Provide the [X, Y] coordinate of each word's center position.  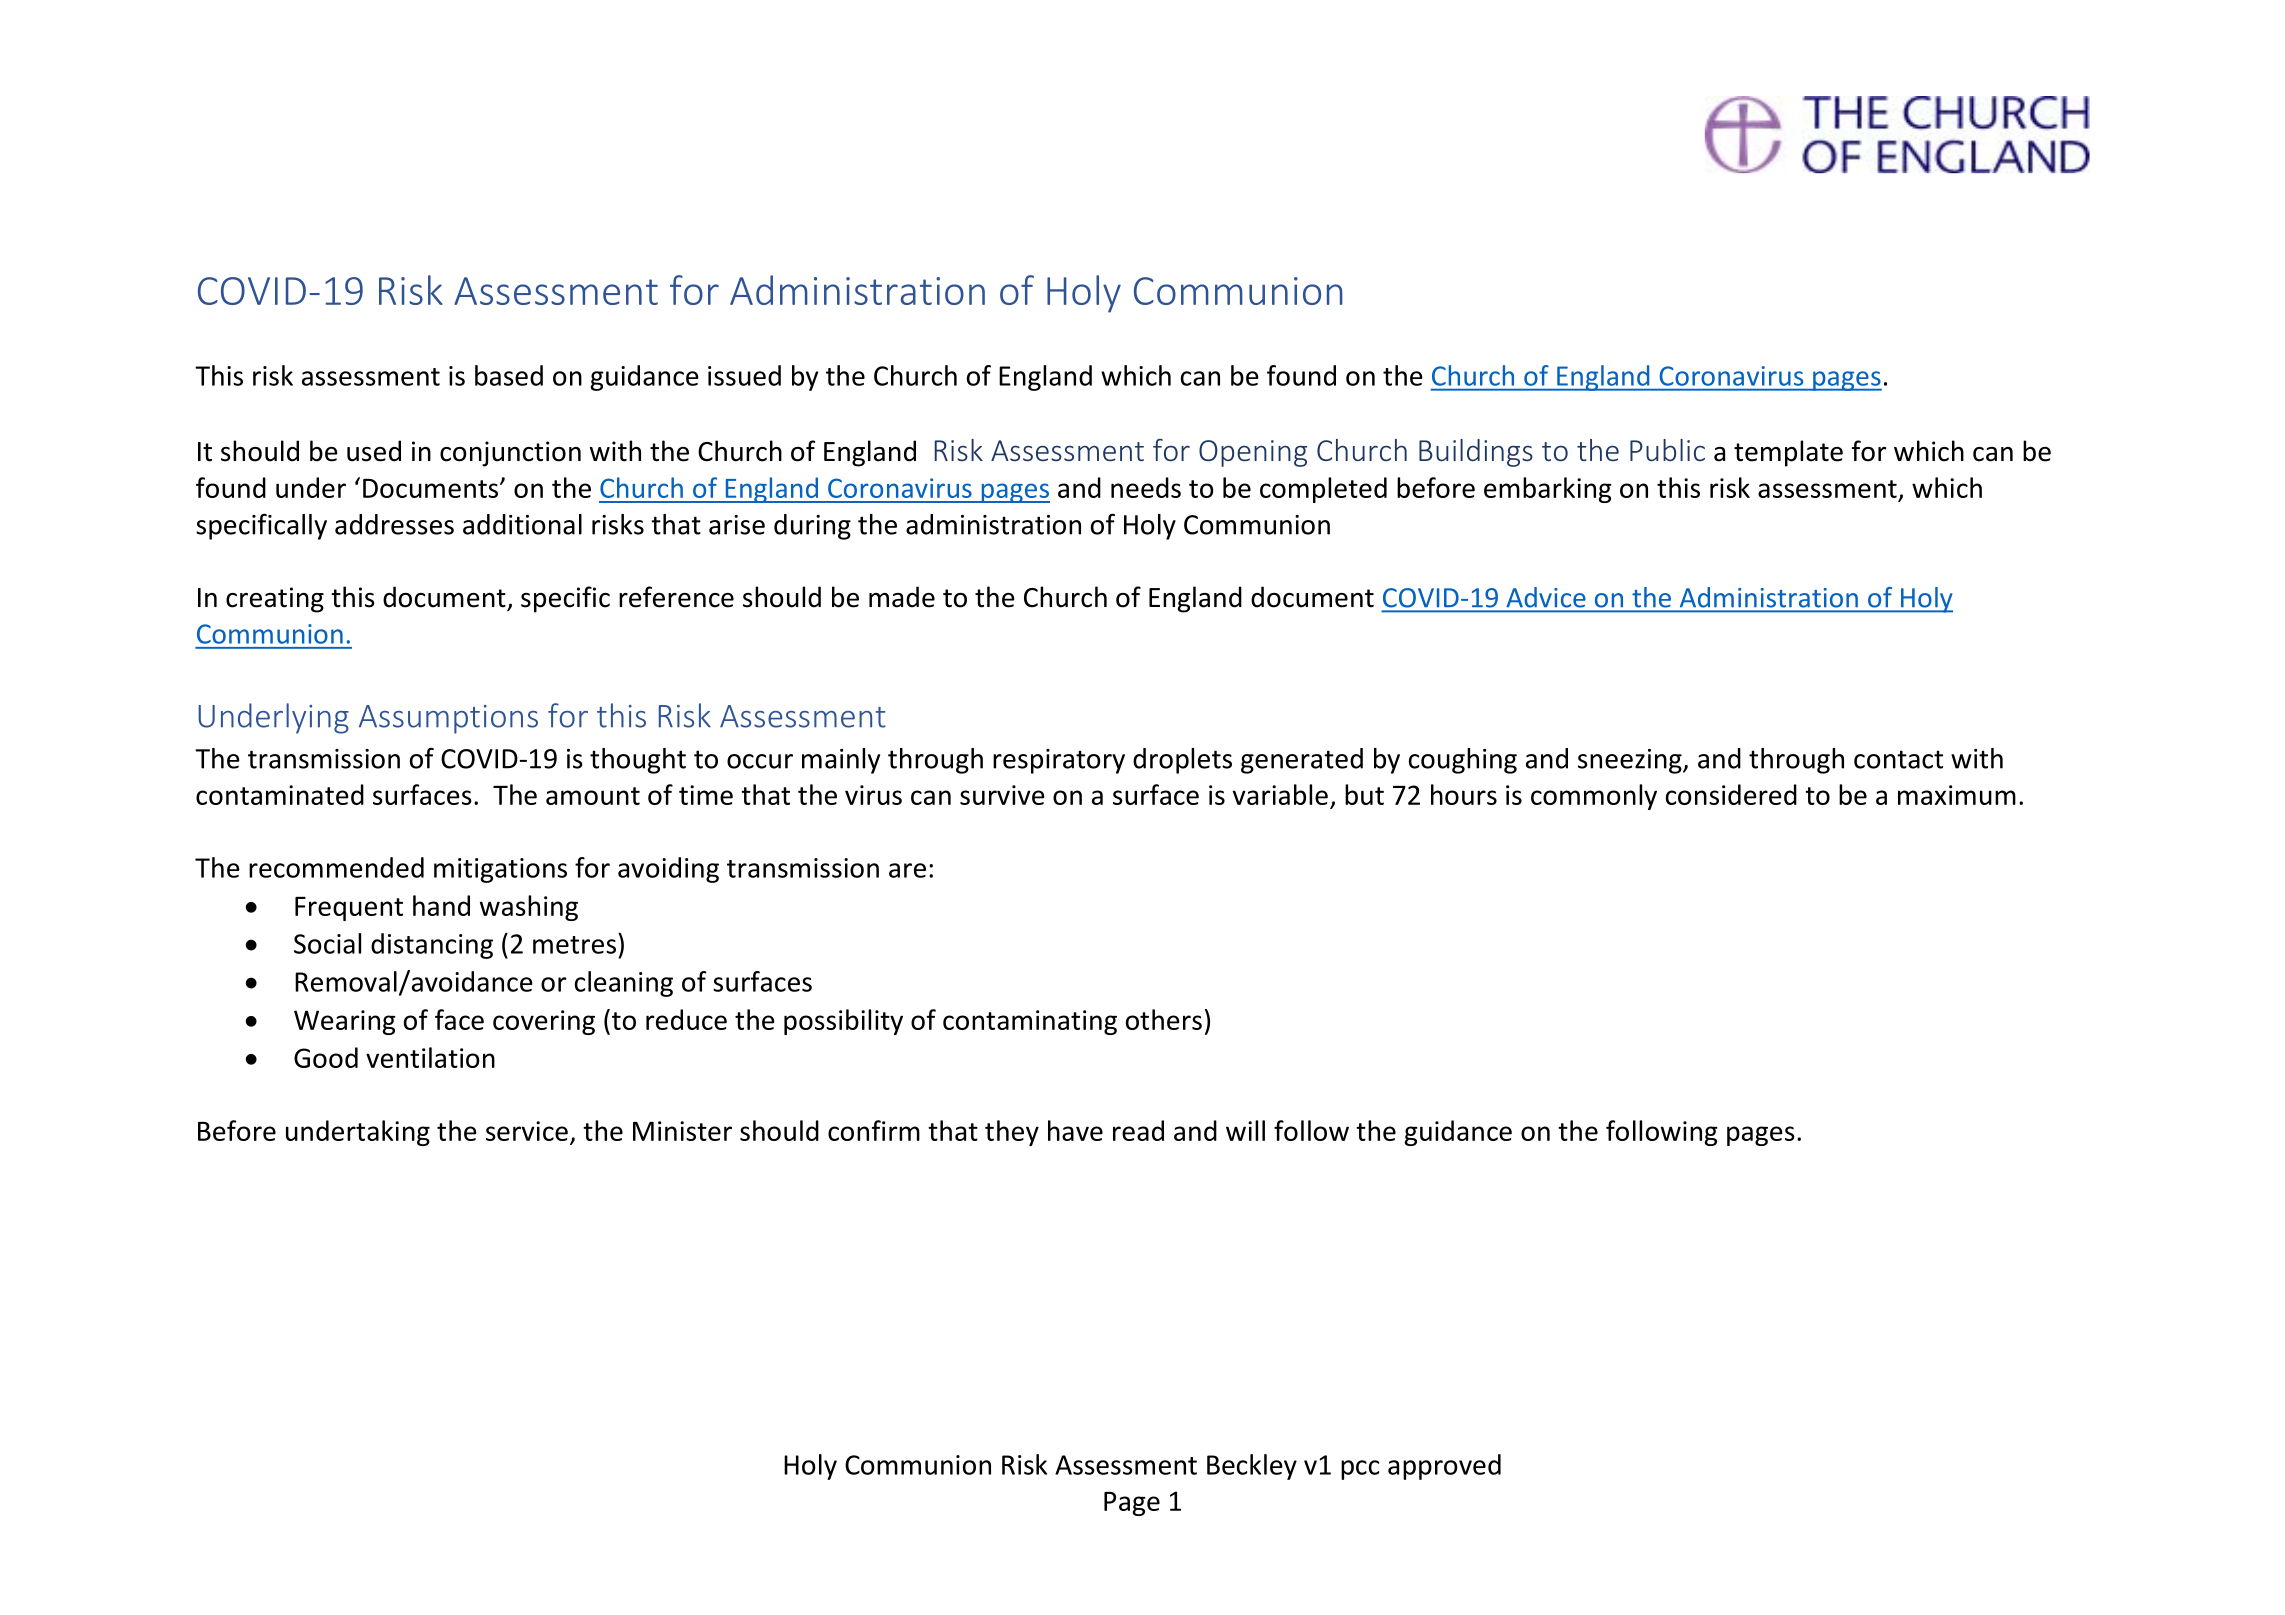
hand [441, 905]
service [527, 1131]
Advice [1546, 597]
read [1138, 1130]
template [1788, 453]
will [1245, 1130]
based [509, 375]
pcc [1360, 1470]
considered [1731, 794]
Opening [1253, 453]
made [902, 597]
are [907, 870]
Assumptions [448, 719]
